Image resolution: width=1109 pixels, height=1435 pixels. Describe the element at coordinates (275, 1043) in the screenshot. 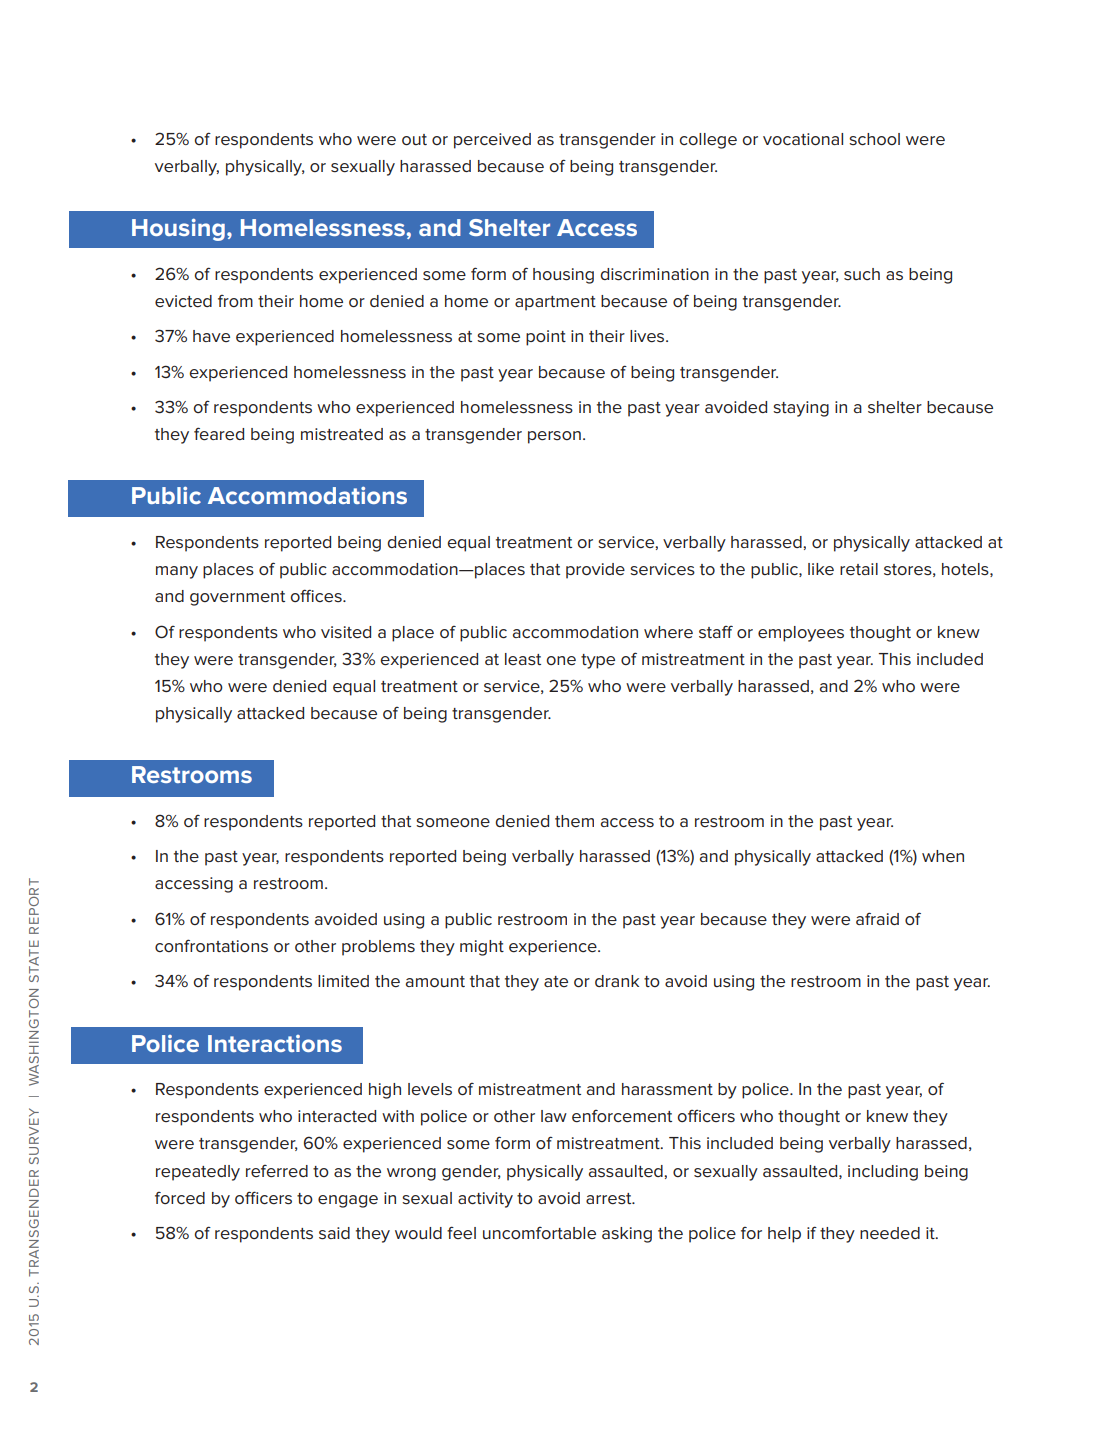

I see `Interactions` at that location.
